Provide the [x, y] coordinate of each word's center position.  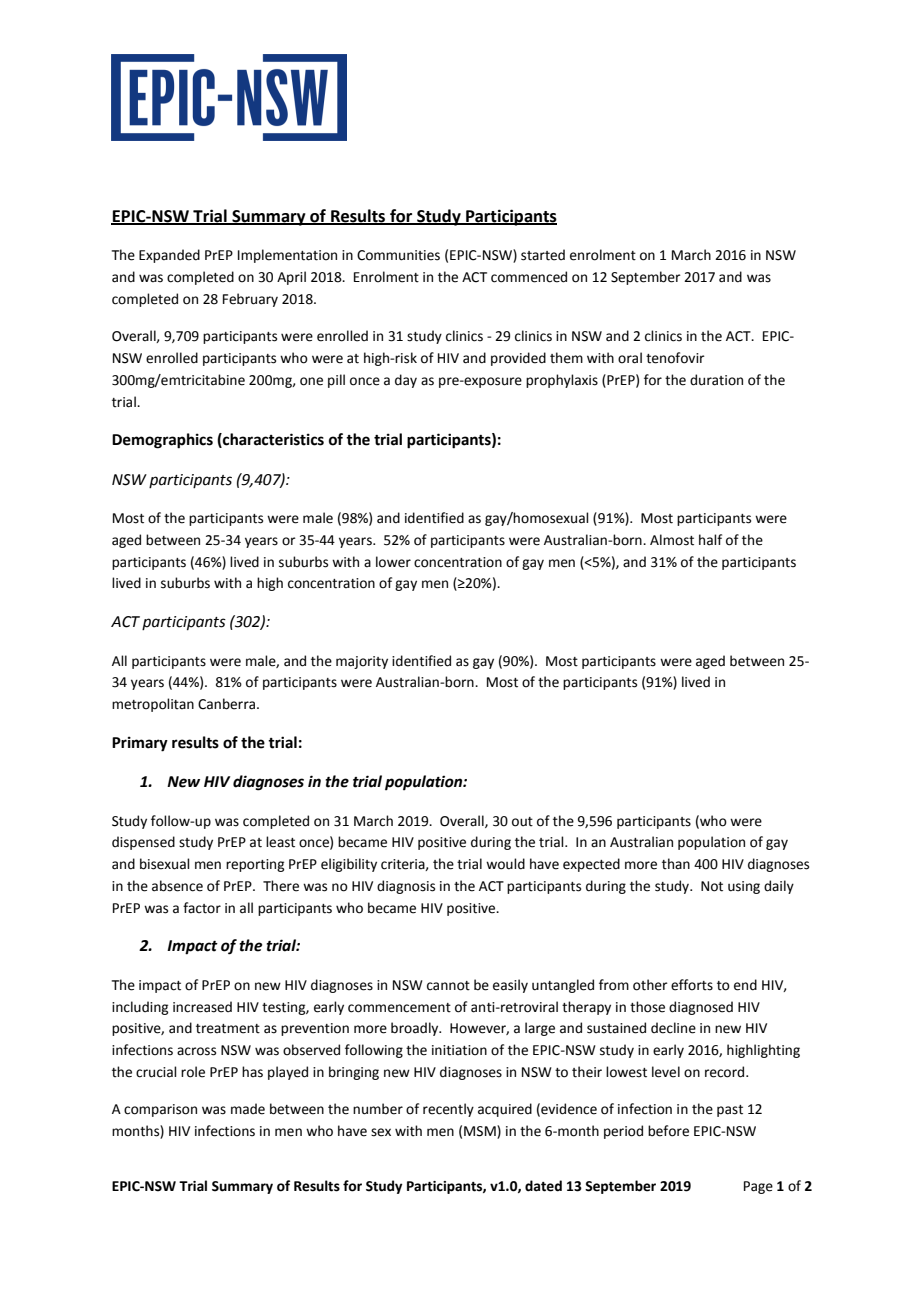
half [710, 540]
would [505, 864]
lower [393, 562]
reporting [255, 865]
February [250, 300]
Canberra [226, 704]
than [676, 864]
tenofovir [675, 358]
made [248, 1109]
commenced [529, 277]
